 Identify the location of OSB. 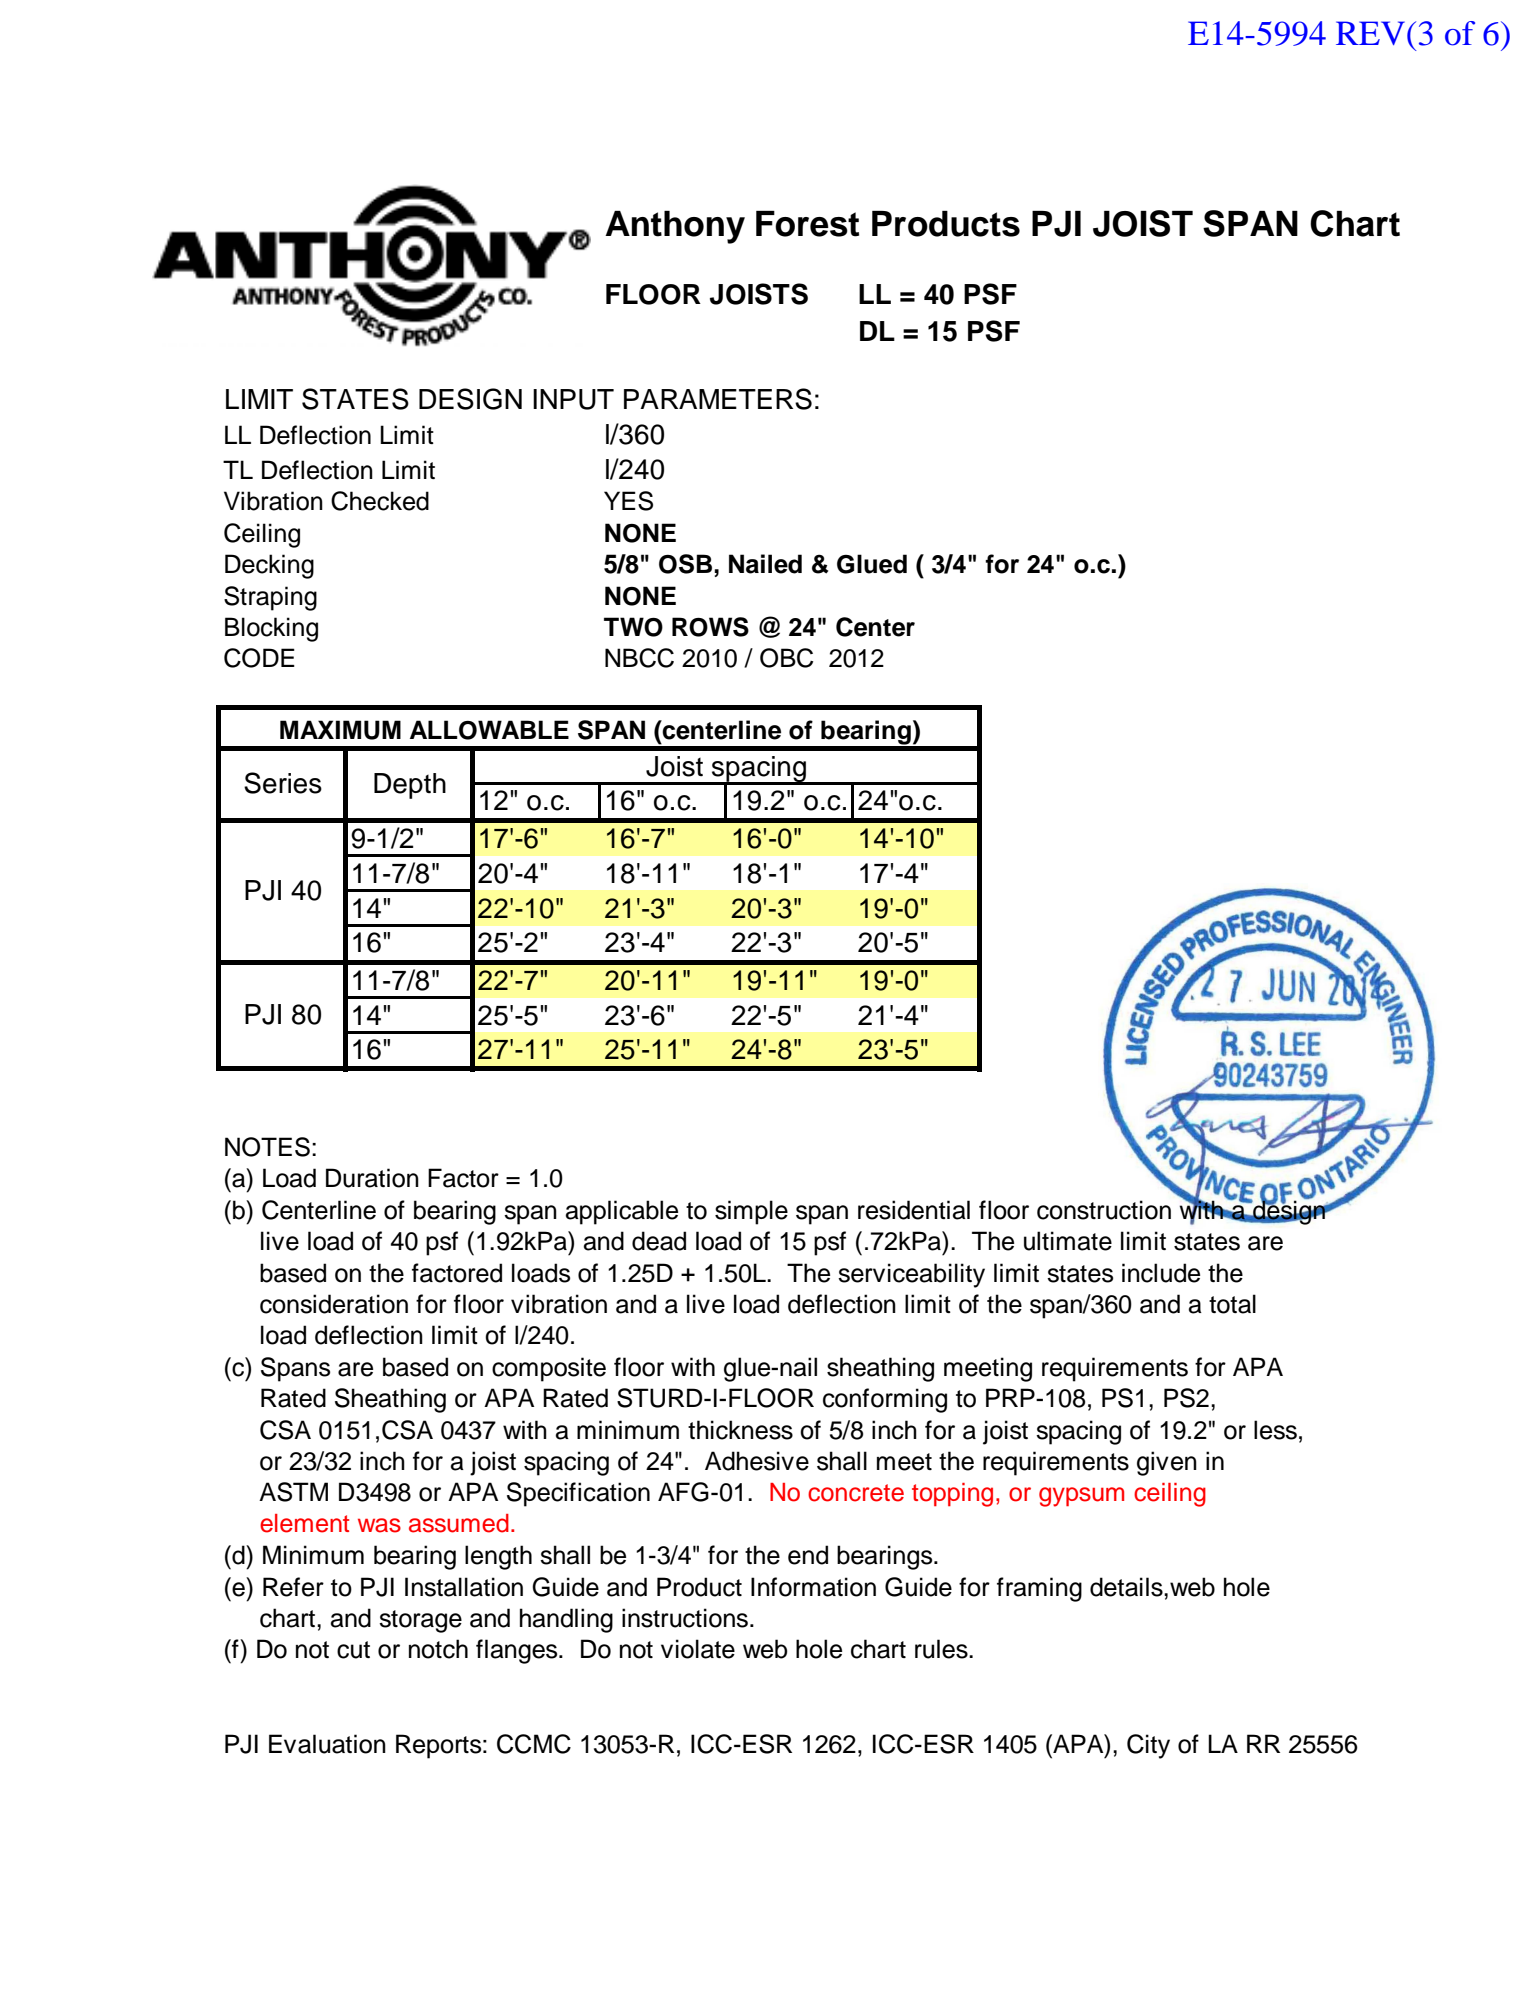
(685, 564).
